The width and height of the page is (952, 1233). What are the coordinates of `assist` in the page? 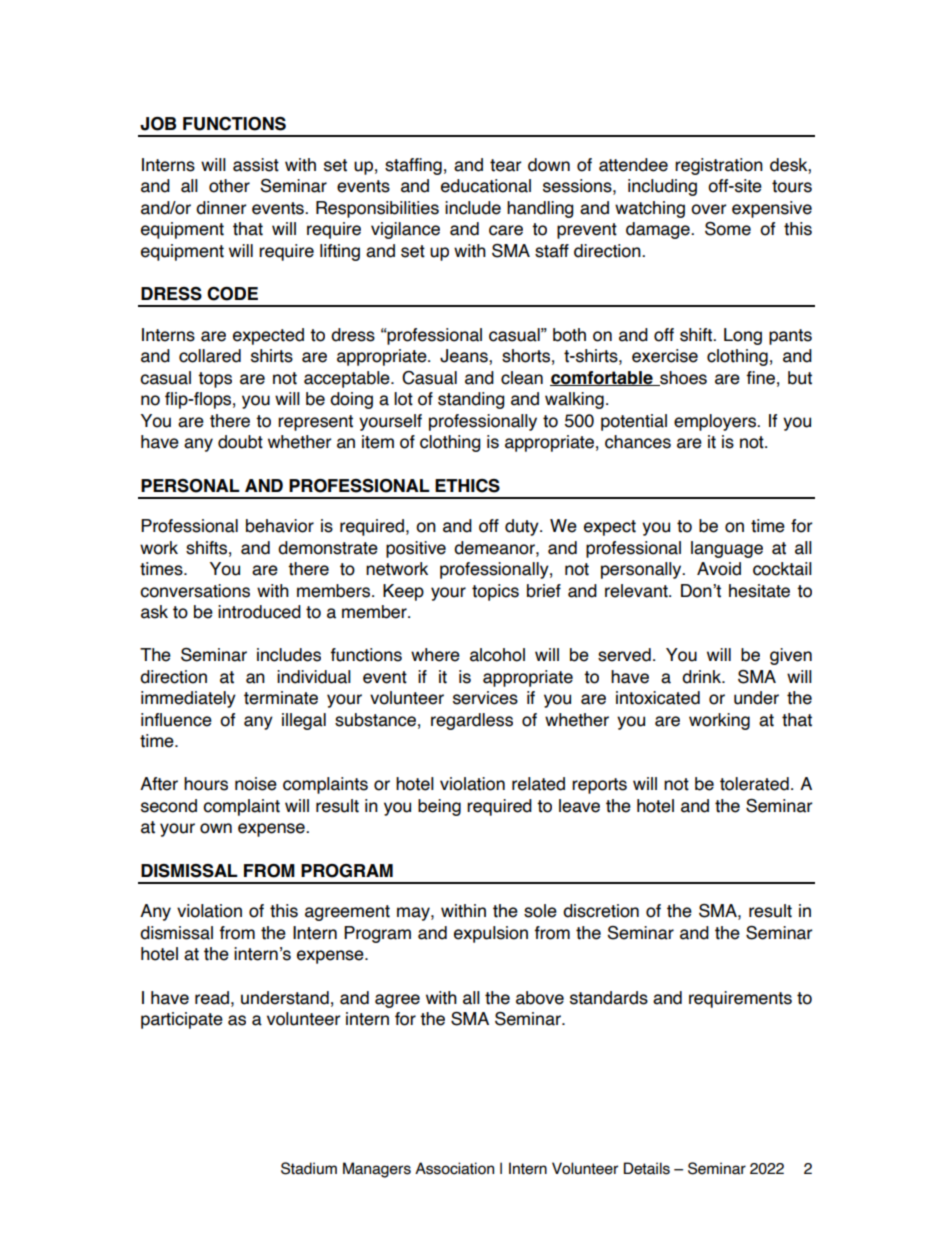 It's located at (256, 165).
